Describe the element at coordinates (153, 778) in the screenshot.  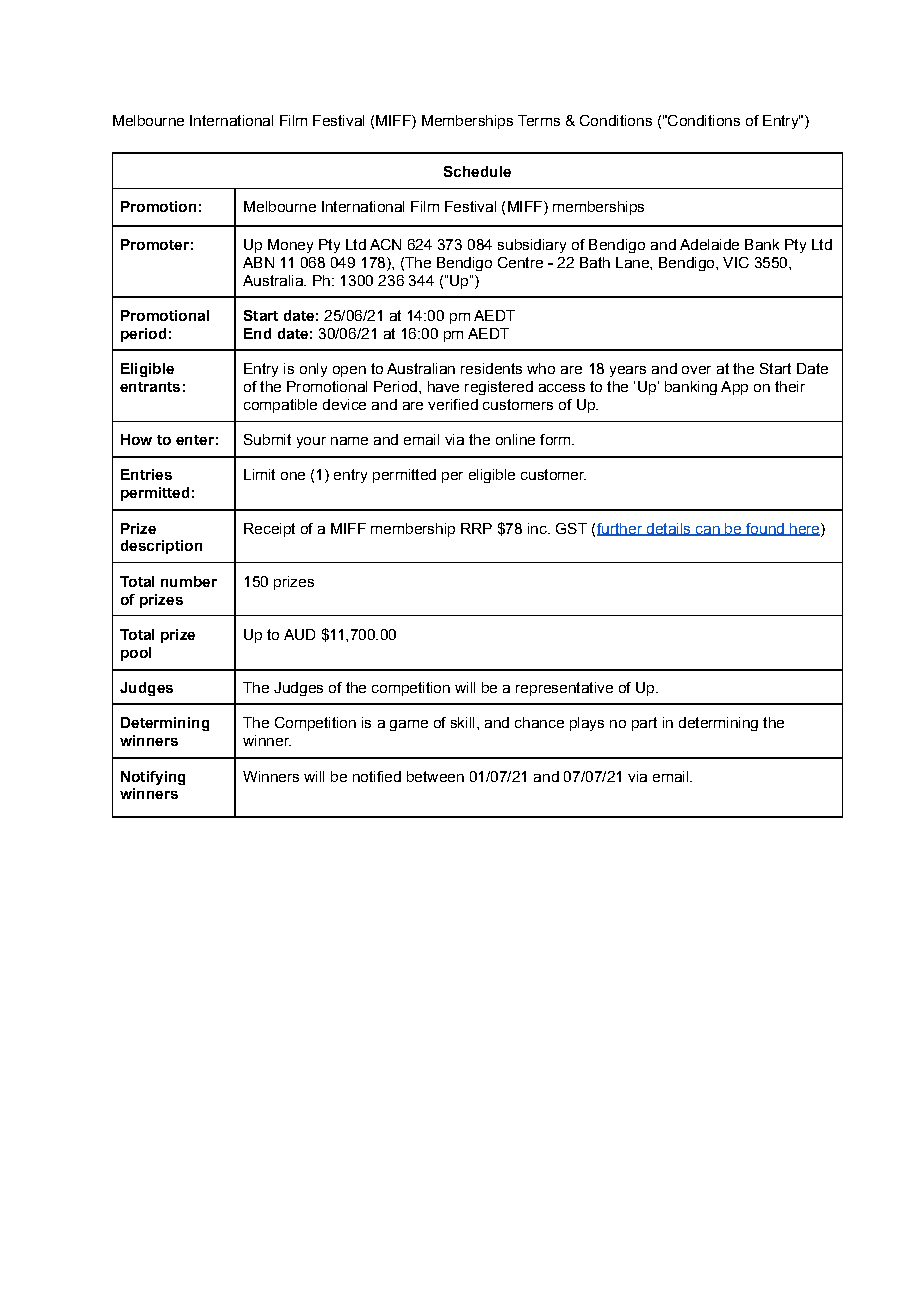
I see `Notifying` at that location.
